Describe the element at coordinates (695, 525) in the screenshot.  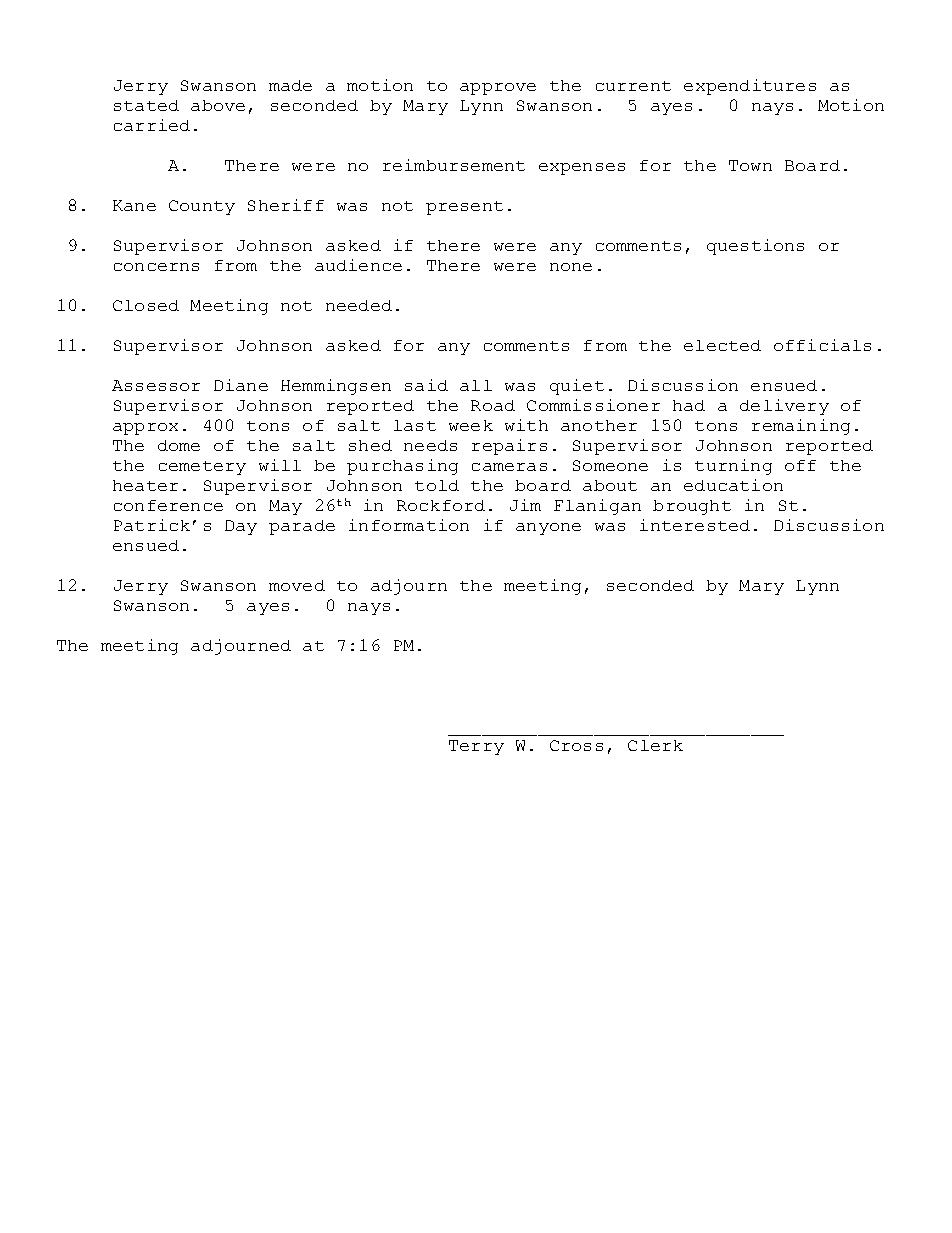
I see `interested` at that location.
